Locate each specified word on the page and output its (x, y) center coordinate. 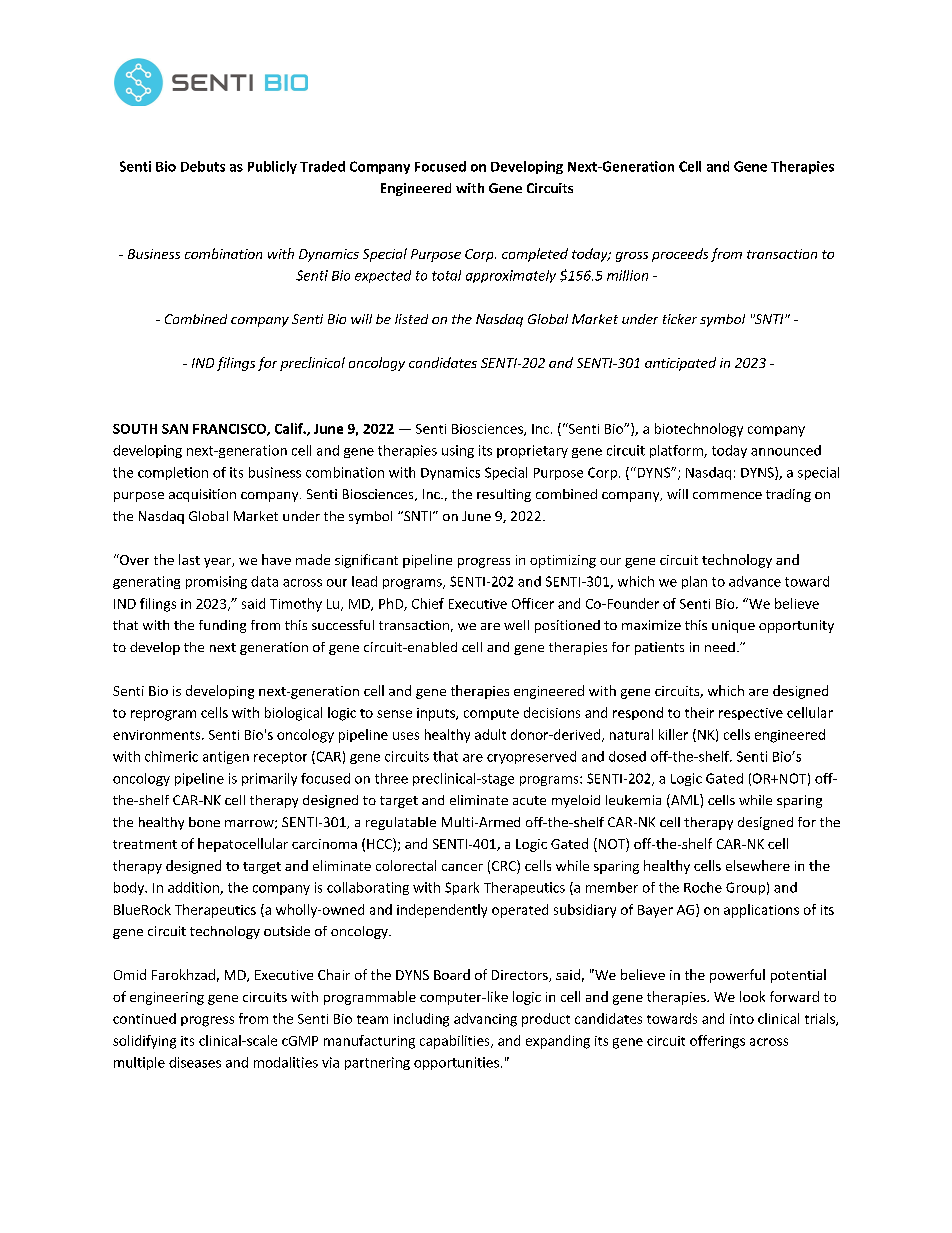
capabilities (456, 1042)
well (516, 625)
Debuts (203, 166)
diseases (195, 1062)
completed (535, 255)
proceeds (680, 255)
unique (733, 626)
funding (222, 626)
